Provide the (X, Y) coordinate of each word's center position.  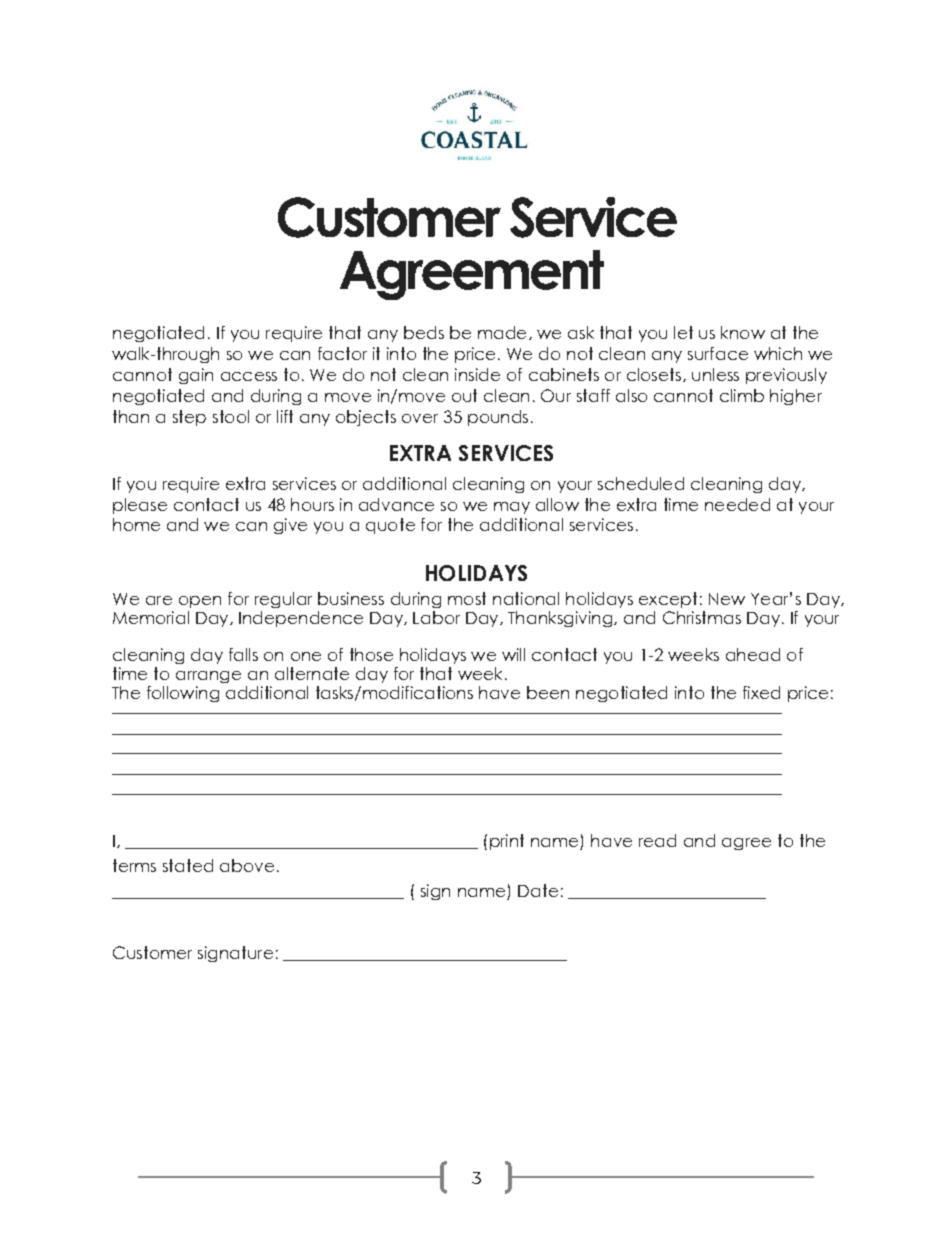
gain (196, 376)
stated (188, 865)
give (290, 526)
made (502, 332)
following (183, 694)
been (548, 692)
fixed (761, 692)
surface (718, 353)
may (512, 508)
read (657, 840)
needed (737, 504)
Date (538, 890)
